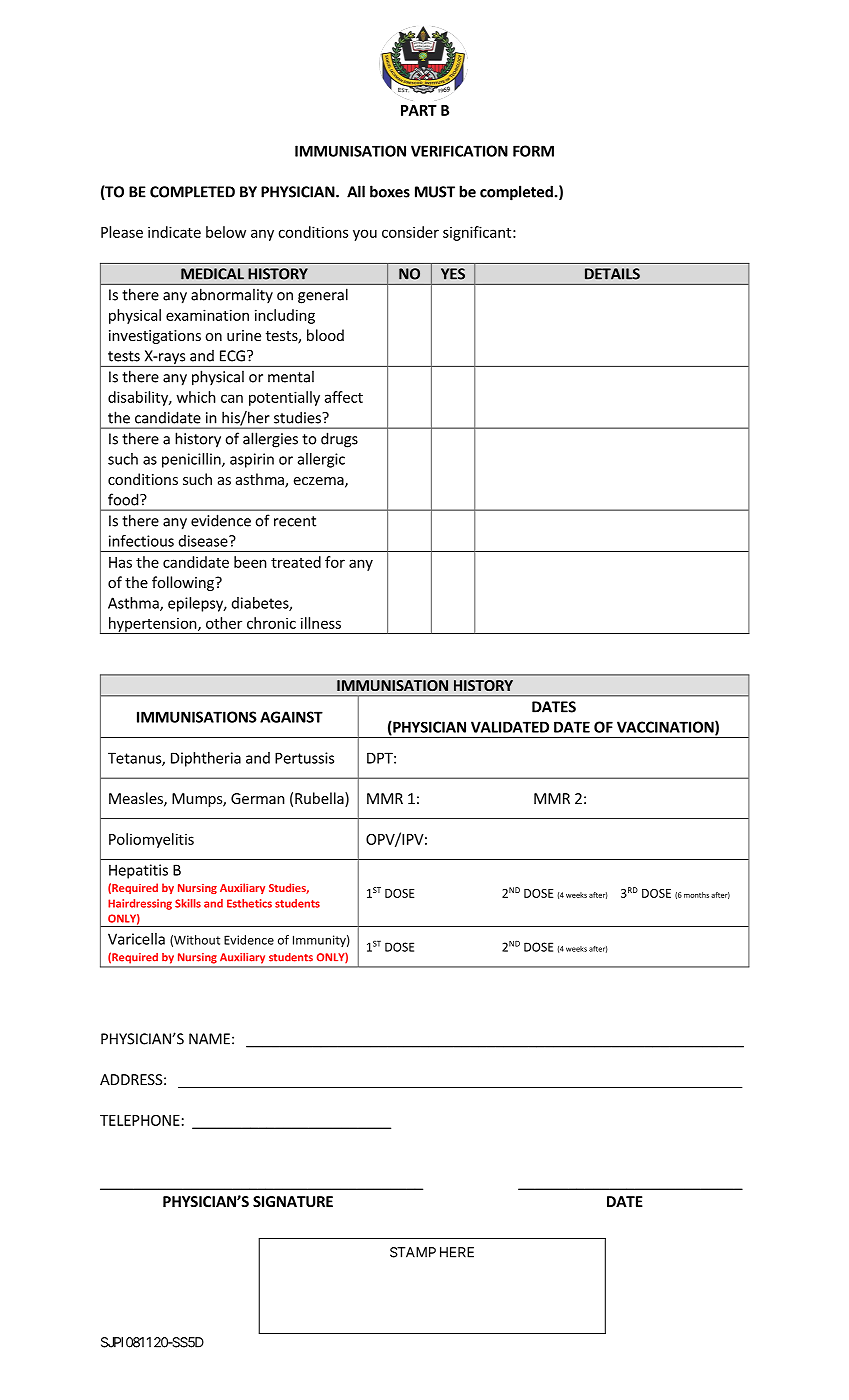 Image resolution: width=849 pixels, height=1400 pixels. I want to click on SIGNATURE, so click(293, 1201).
